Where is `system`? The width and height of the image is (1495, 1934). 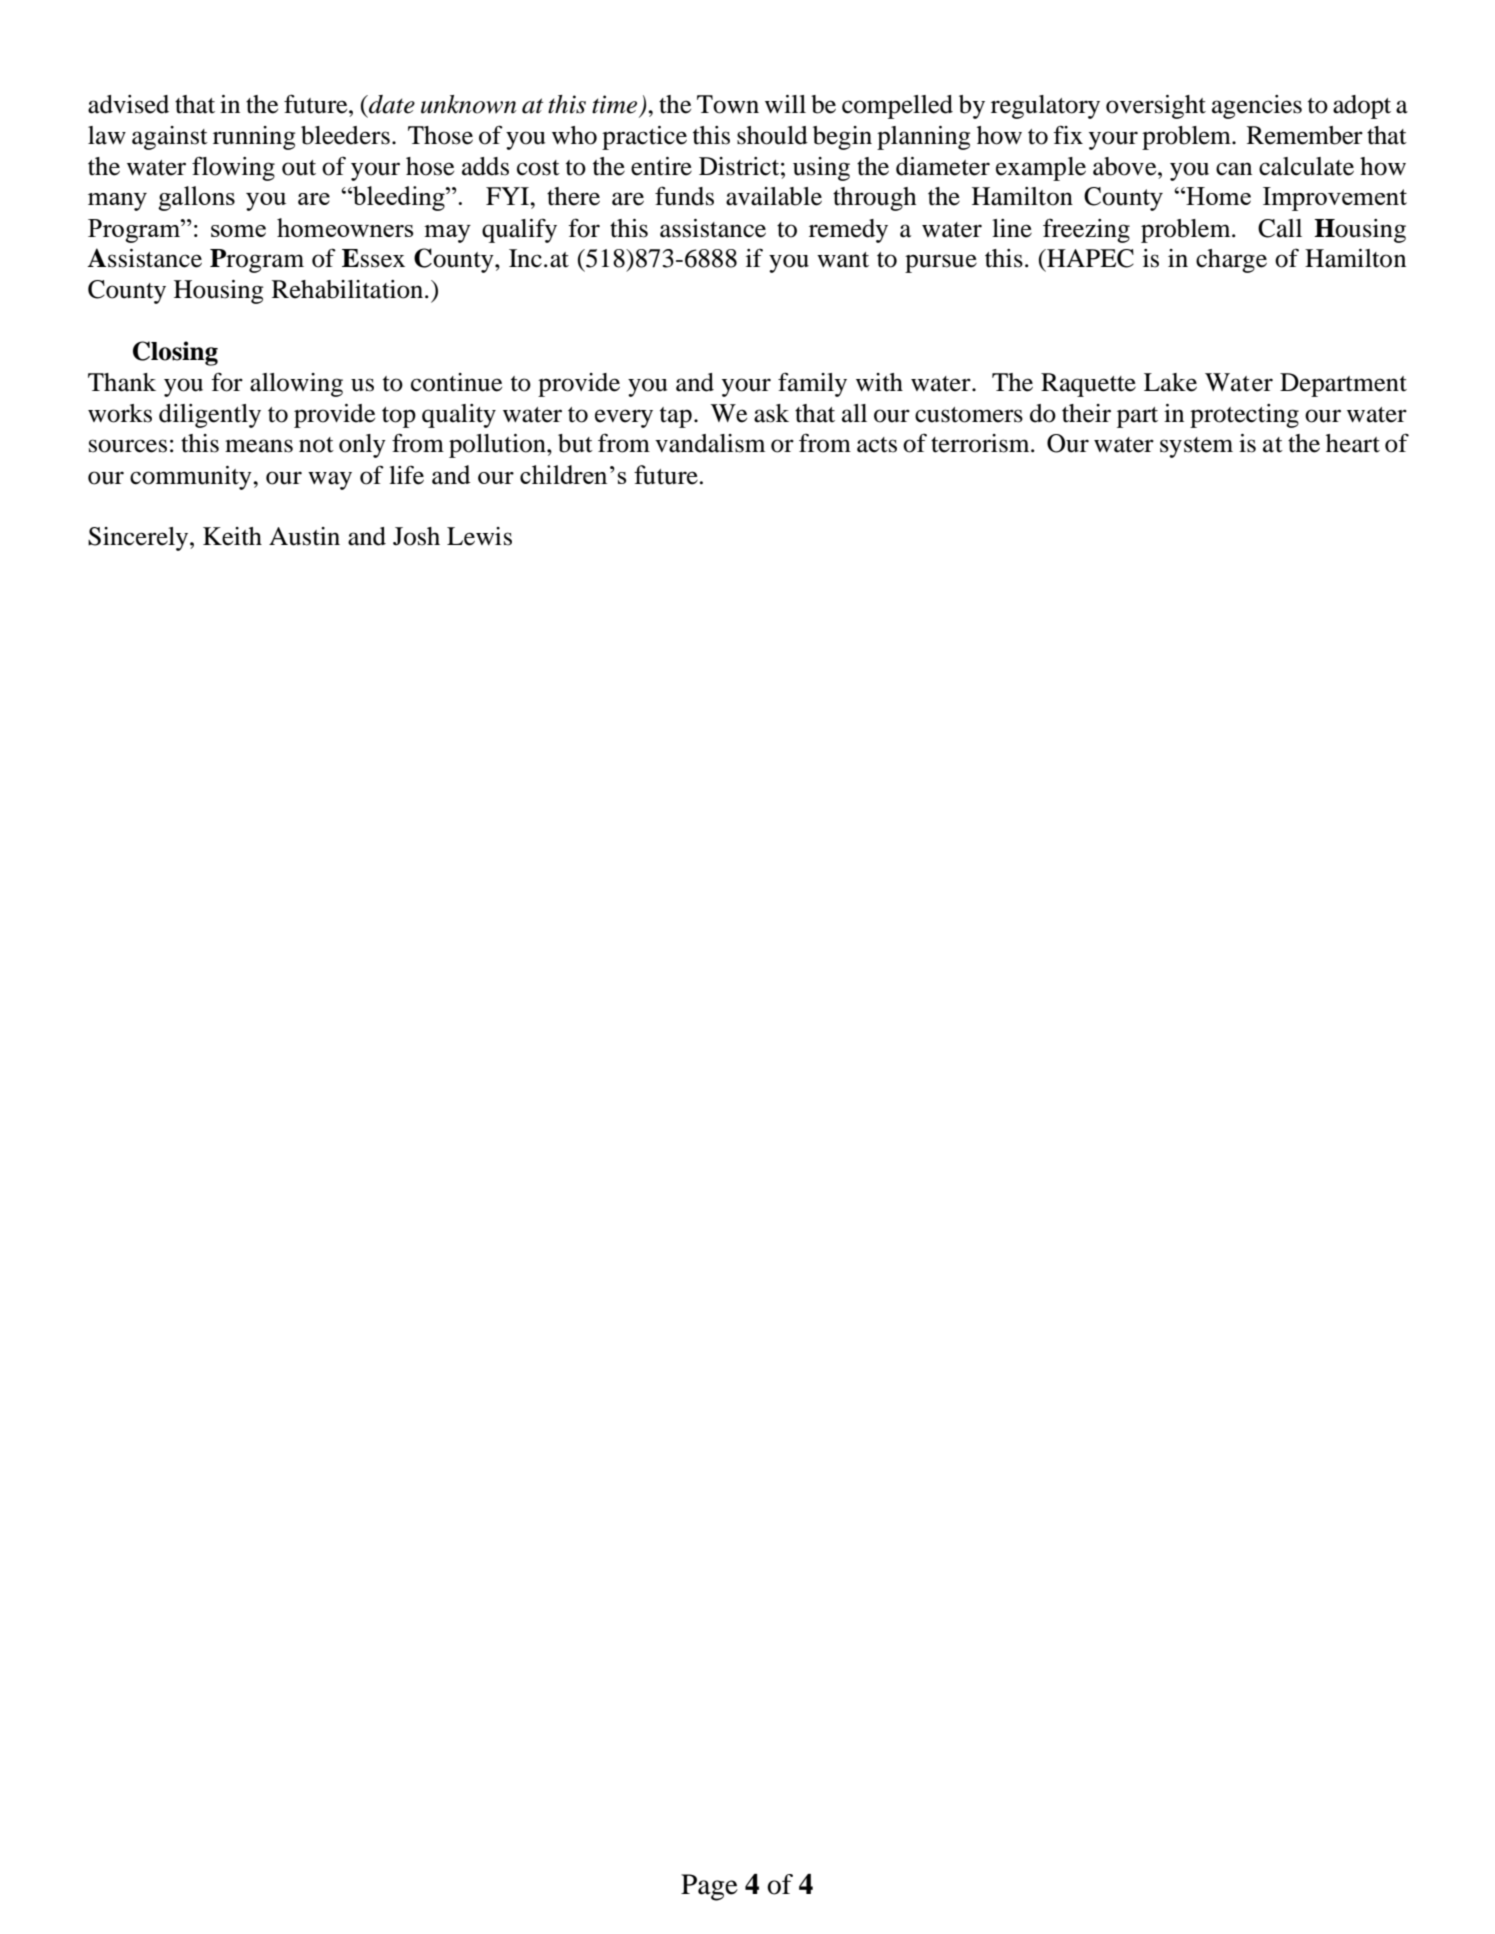
system is located at coordinates (1196, 447).
